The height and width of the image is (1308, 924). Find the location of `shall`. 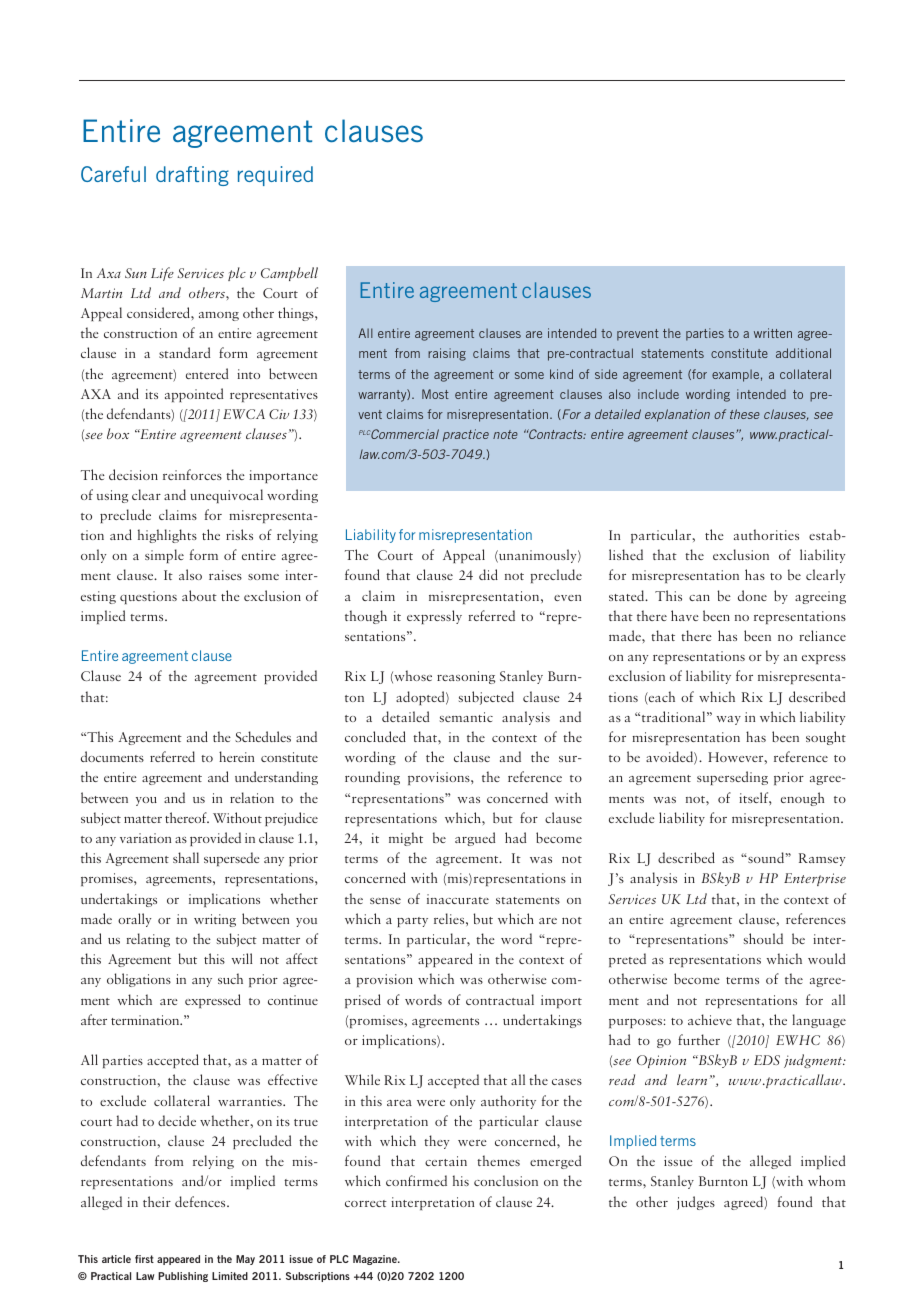

shall is located at coordinates (186, 857).
